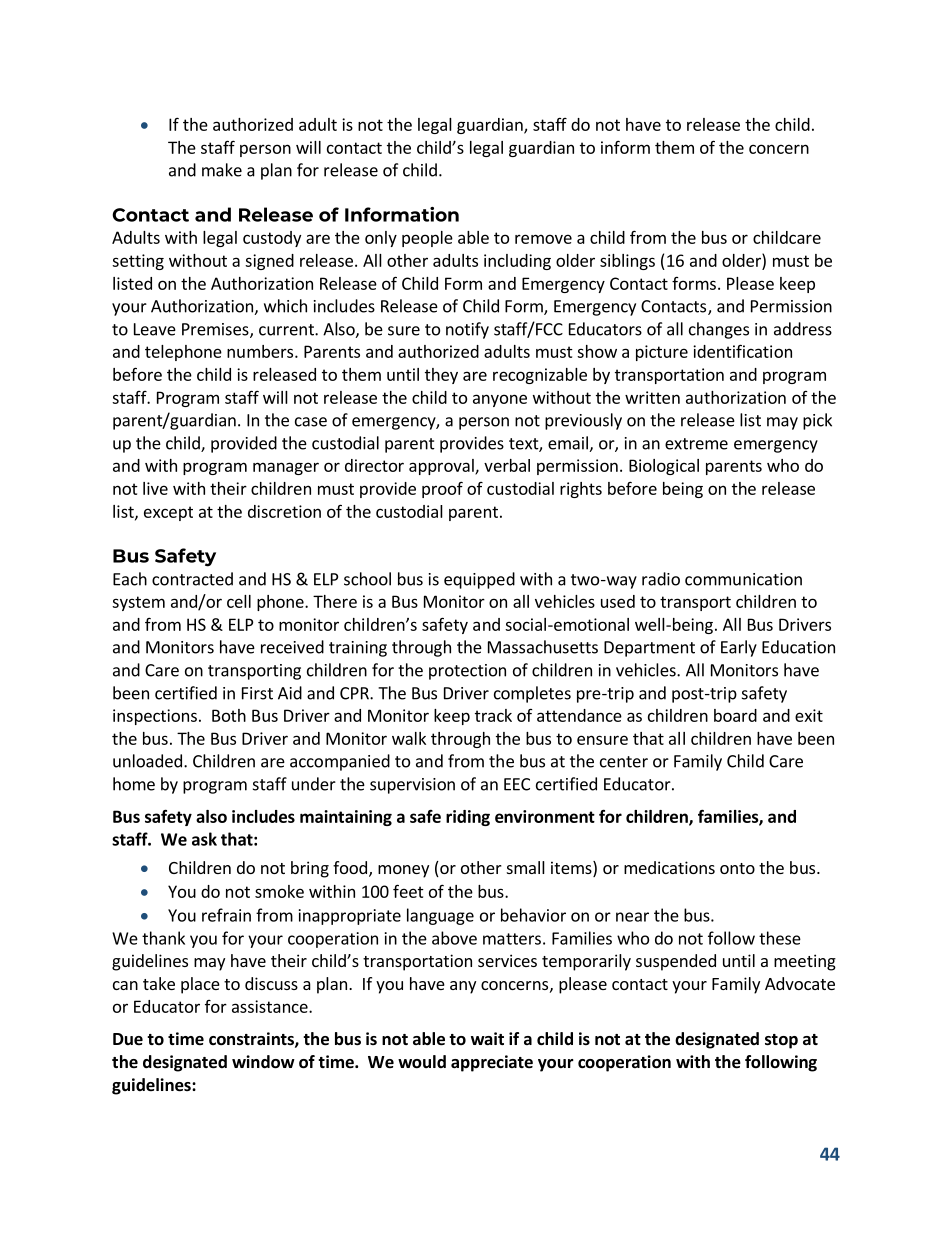 Image resolution: width=952 pixels, height=1233 pixels. I want to click on onto, so click(737, 868).
